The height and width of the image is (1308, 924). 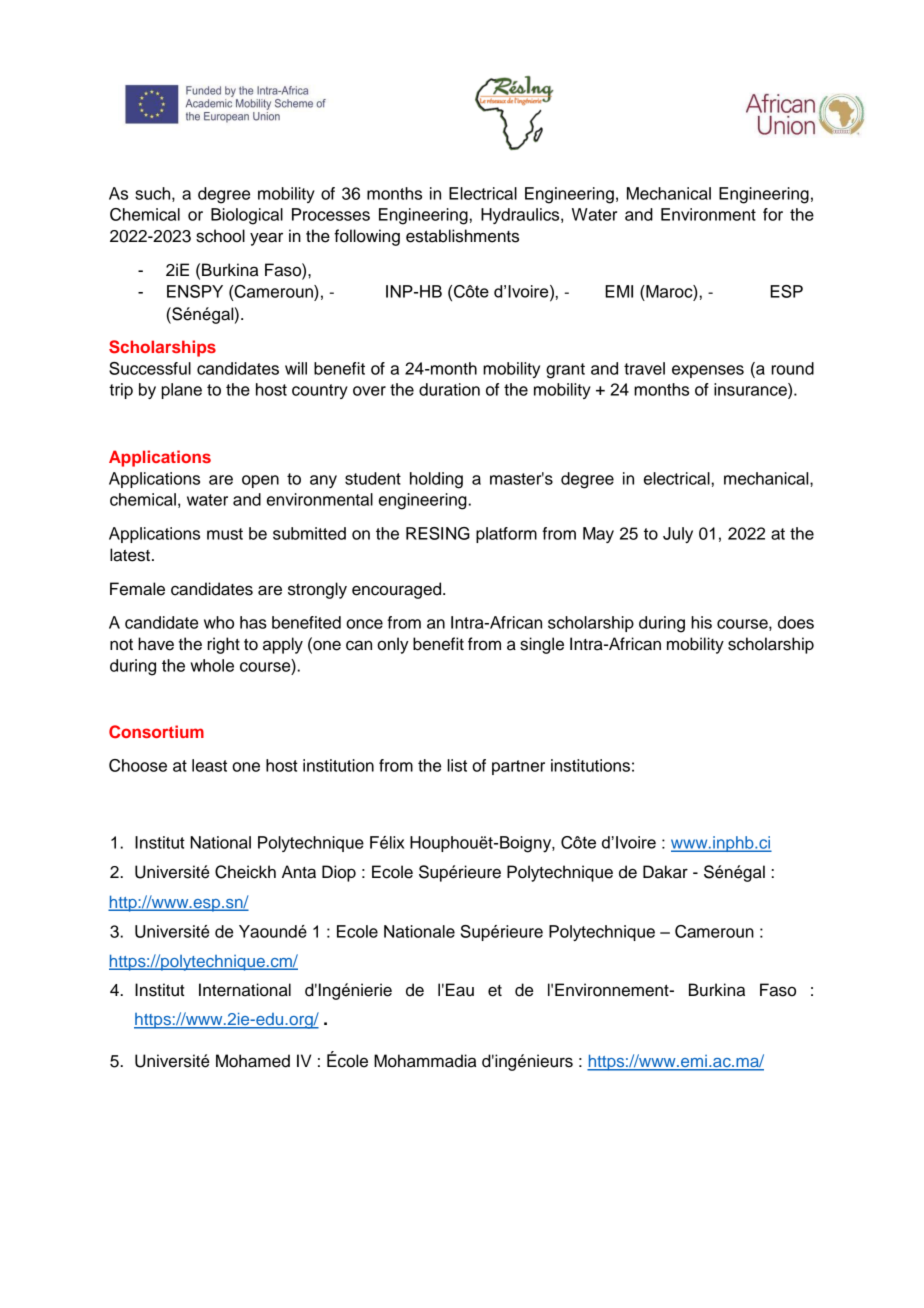 What do you see at coordinates (220, 236) in the image?
I see `school` at bounding box center [220, 236].
